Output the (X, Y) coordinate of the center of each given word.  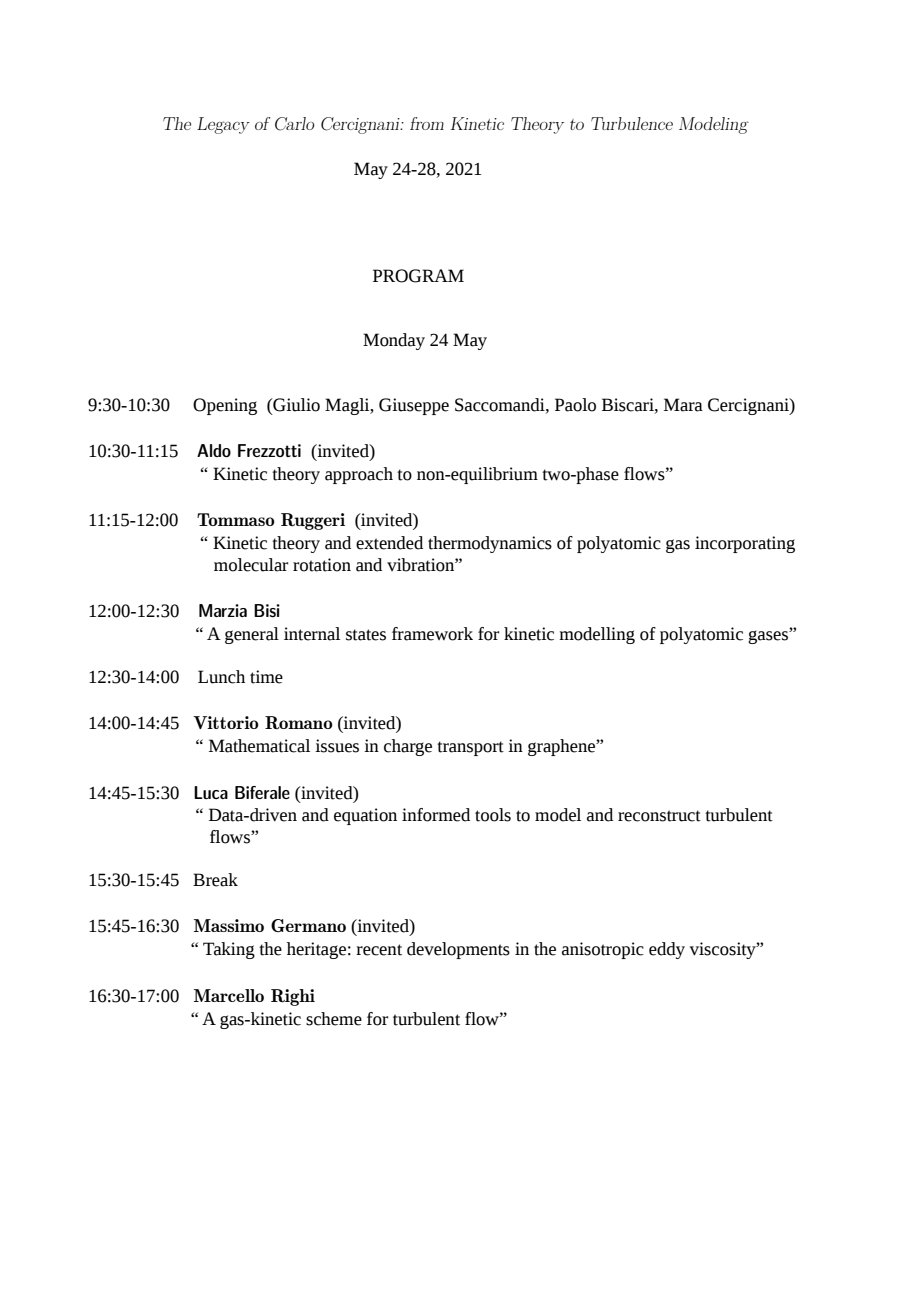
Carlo (295, 124)
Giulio (295, 405)
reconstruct (659, 816)
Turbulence (632, 123)
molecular (251, 565)
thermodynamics (490, 544)
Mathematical (259, 746)
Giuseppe (414, 406)
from (427, 123)
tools (493, 815)
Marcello (229, 995)
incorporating (745, 544)
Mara (683, 405)
